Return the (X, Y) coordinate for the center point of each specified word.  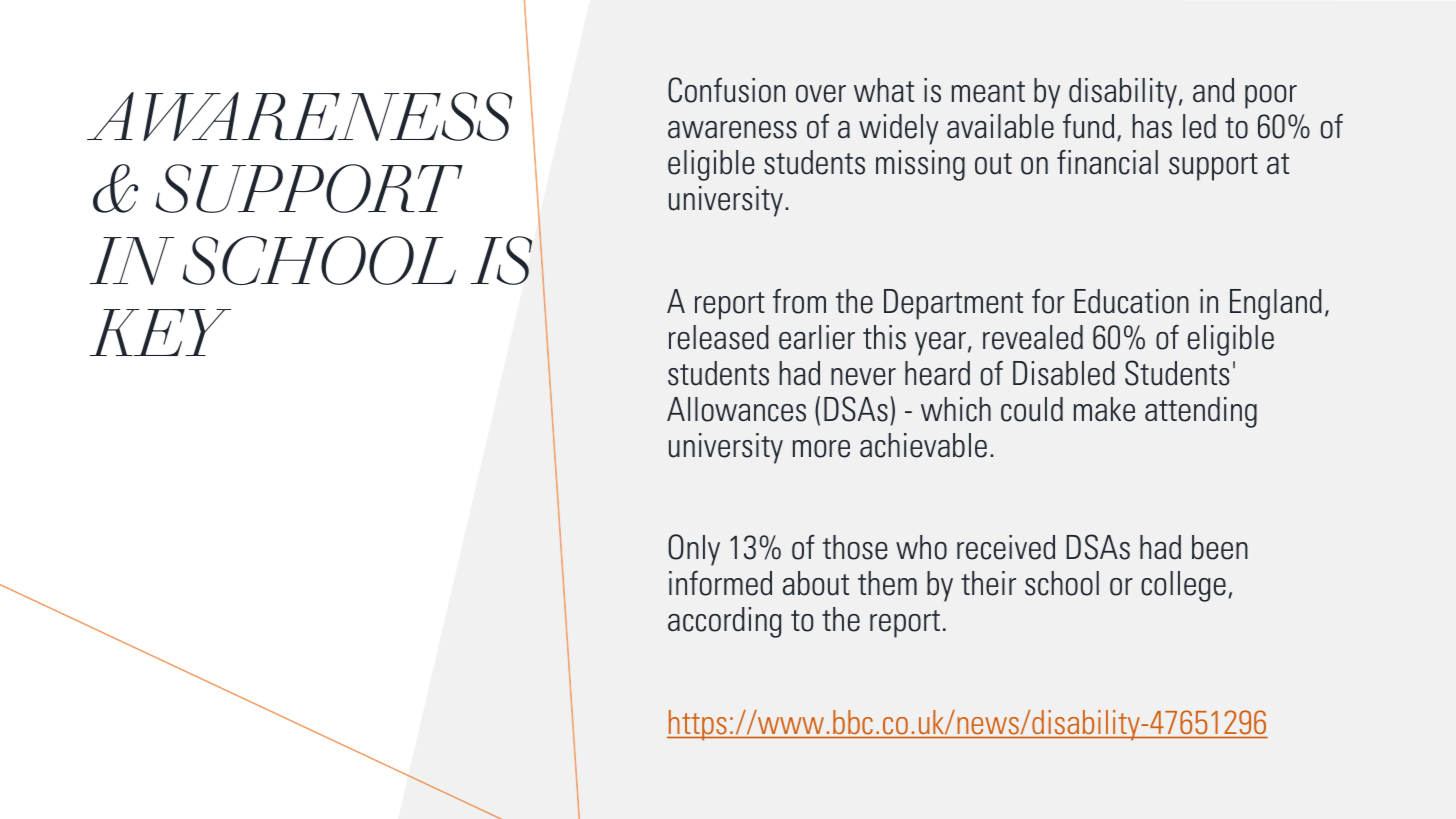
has (1152, 126)
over (821, 94)
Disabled (1064, 373)
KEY (160, 332)
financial (1107, 162)
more (821, 449)
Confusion (726, 90)
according (725, 622)
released (719, 337)
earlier (817, 337)
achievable (923, 445)
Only (694, 550)
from (799, 301)
